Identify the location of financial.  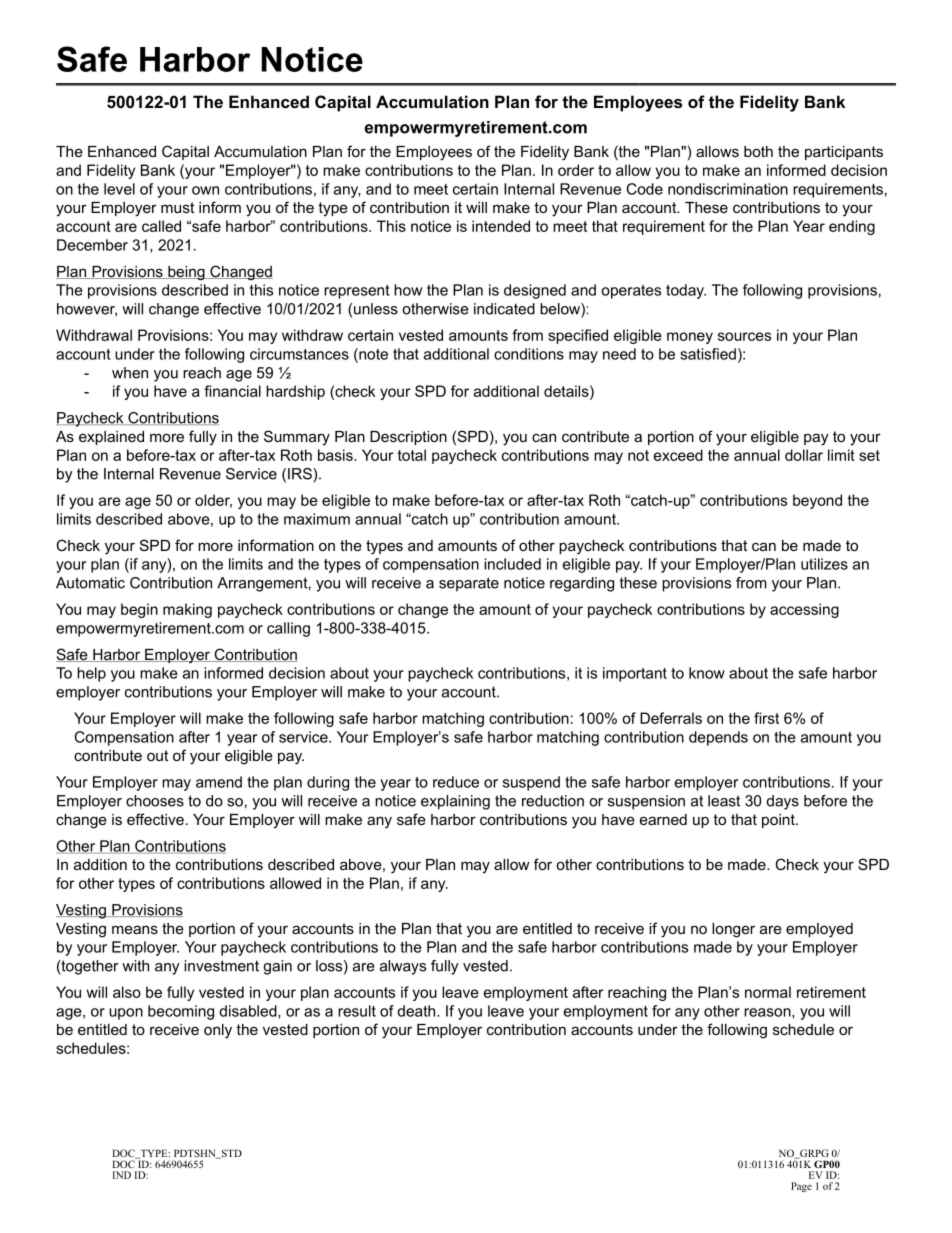
(232, 391).
